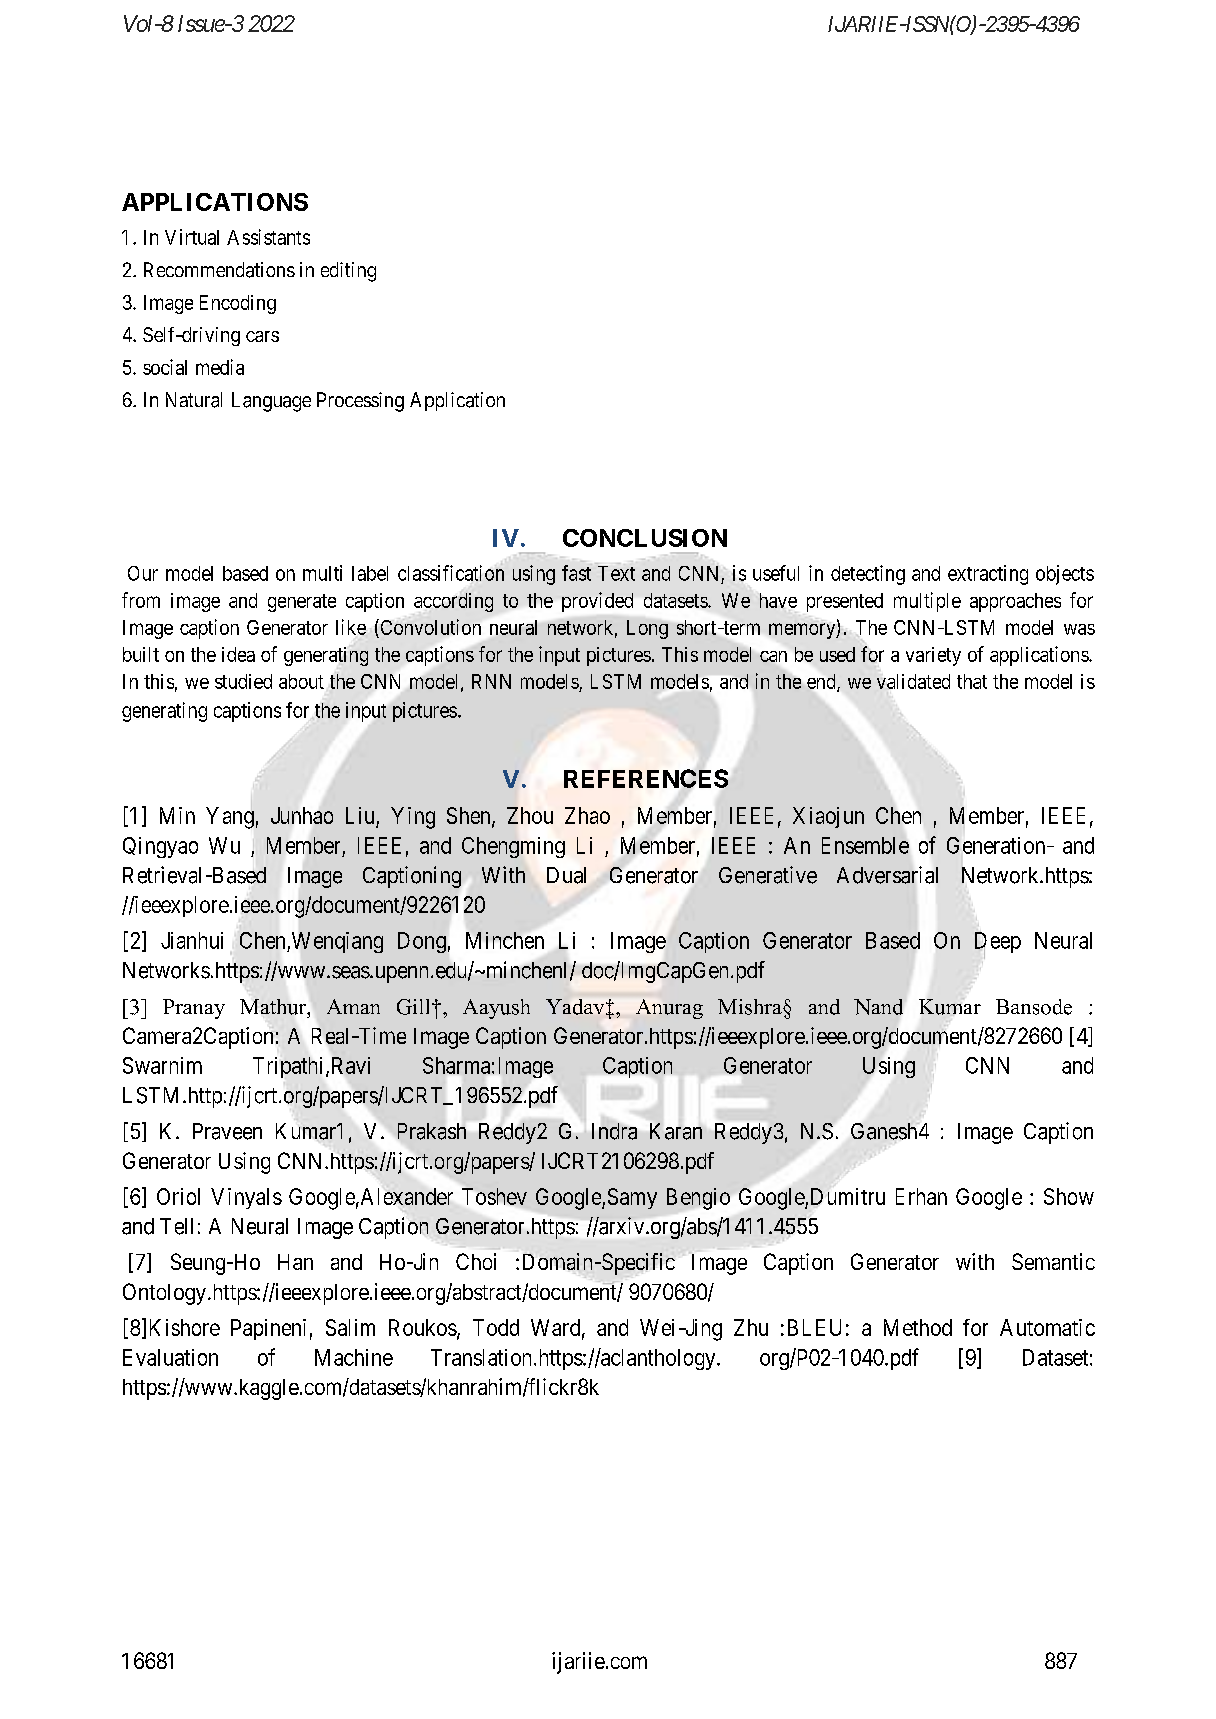 Image resolution: width=1216 pixels, height=1719 pixels. What do you see at coordinates (496, 1327) in the document?
I see `Todd` at bounding box center [496, 1327].
